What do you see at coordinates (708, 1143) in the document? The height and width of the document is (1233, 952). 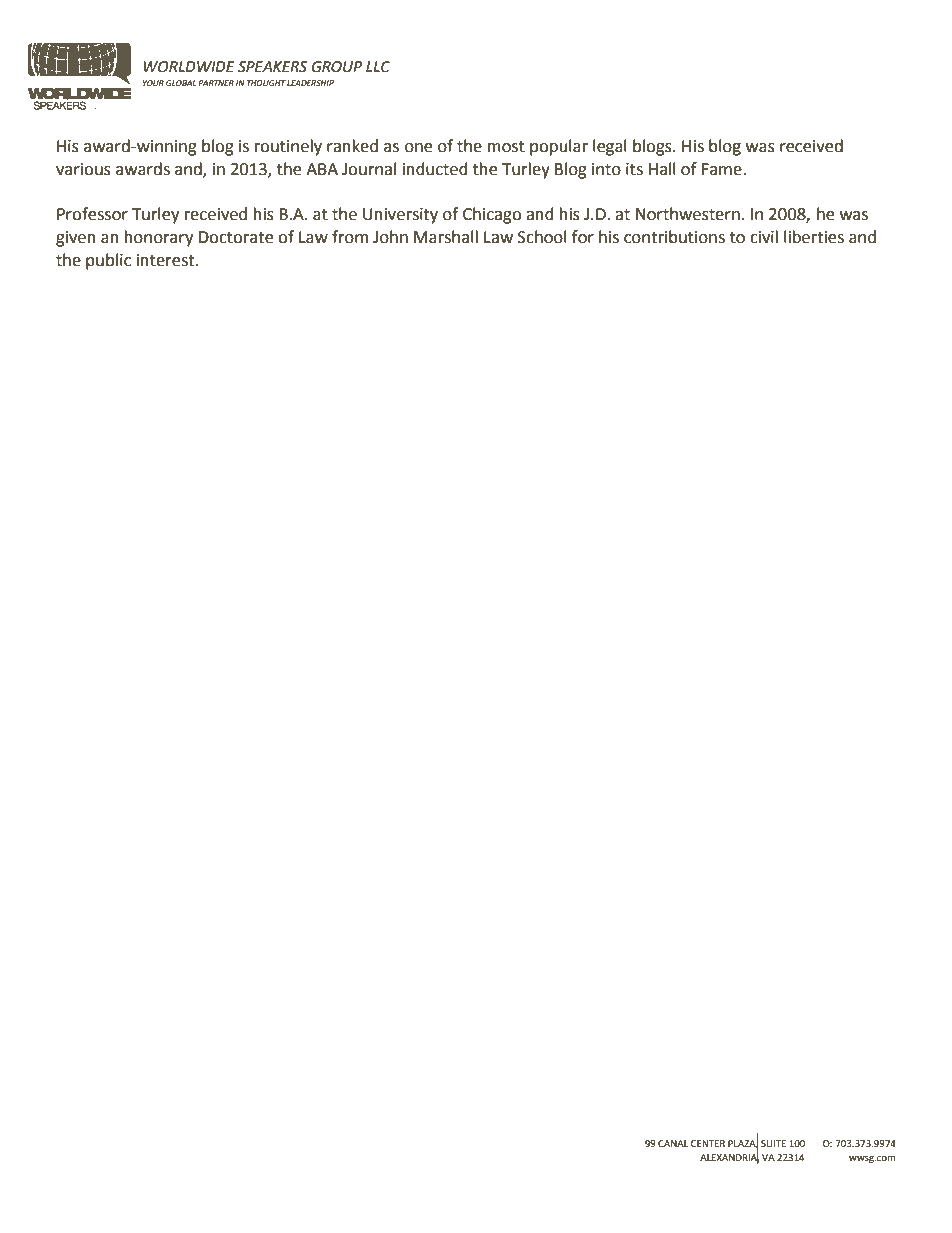 I see `CENTER` at bounding box center [708, 1143].
